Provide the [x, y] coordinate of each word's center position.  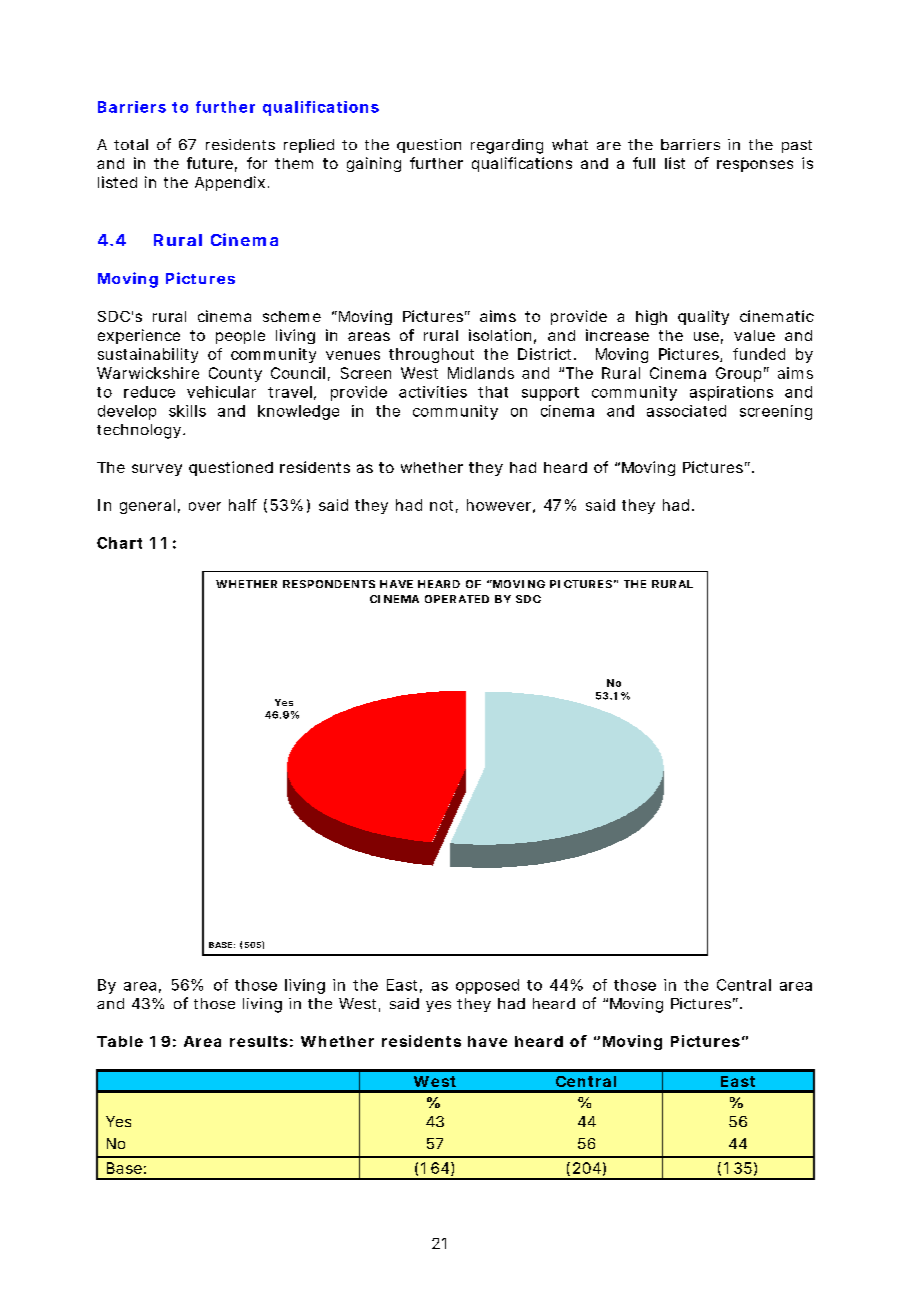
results [259, 1041]
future [210, 163]
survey [157, 470]
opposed [487, 986]
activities [433, 392]
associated [686, 411]
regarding [507, 146]
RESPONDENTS [329, 584]
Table [120, 1041]
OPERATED [457, 599]
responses [755, 166]
